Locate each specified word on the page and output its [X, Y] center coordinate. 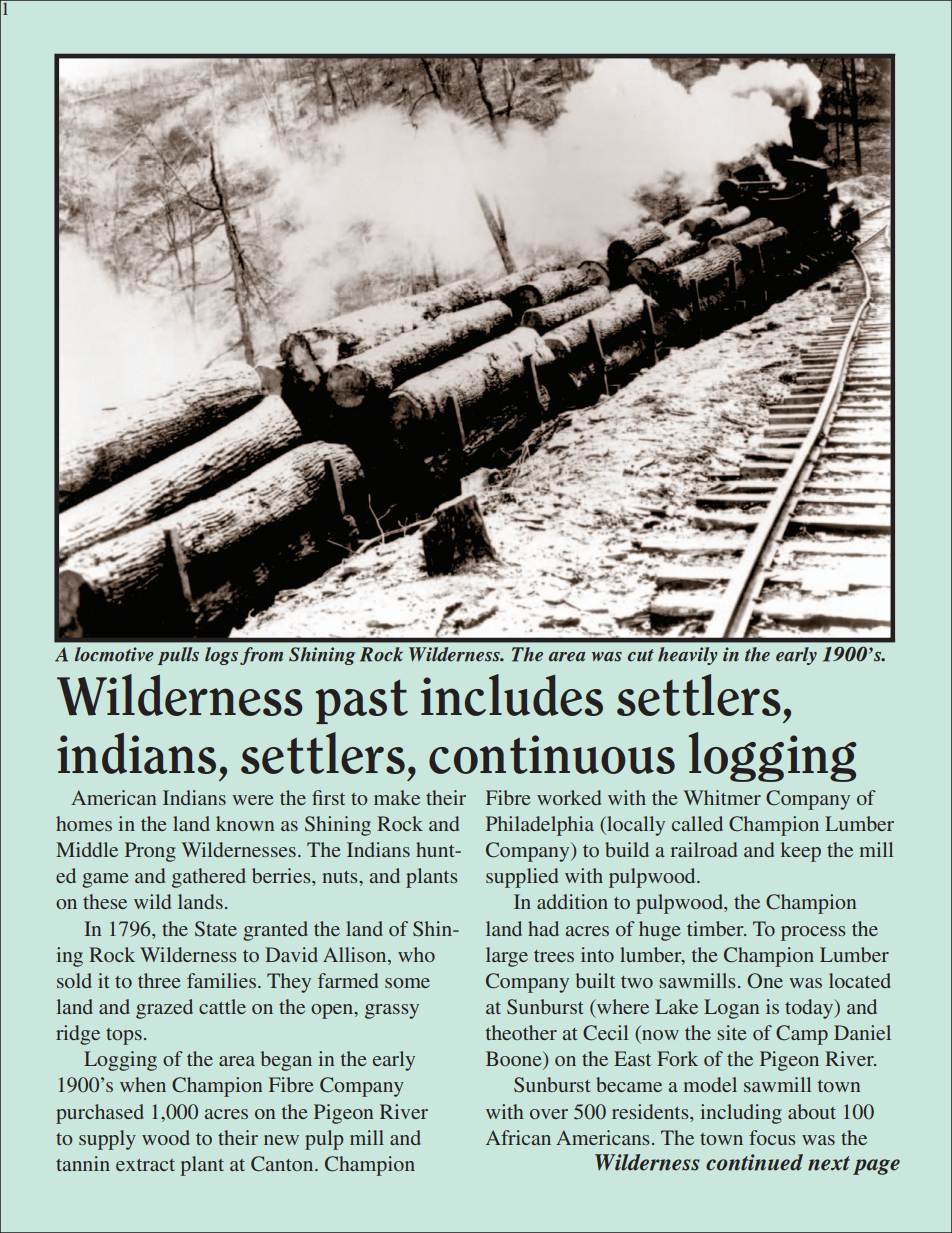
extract [145, 1165]
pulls [178, 656]
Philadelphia [540, 826]
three [159, 980]
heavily [687, 656]
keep [801, 852]
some [407, 983]
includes [512, 695]
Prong [150, 852]
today [810, 1009]
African [518, 1137]
